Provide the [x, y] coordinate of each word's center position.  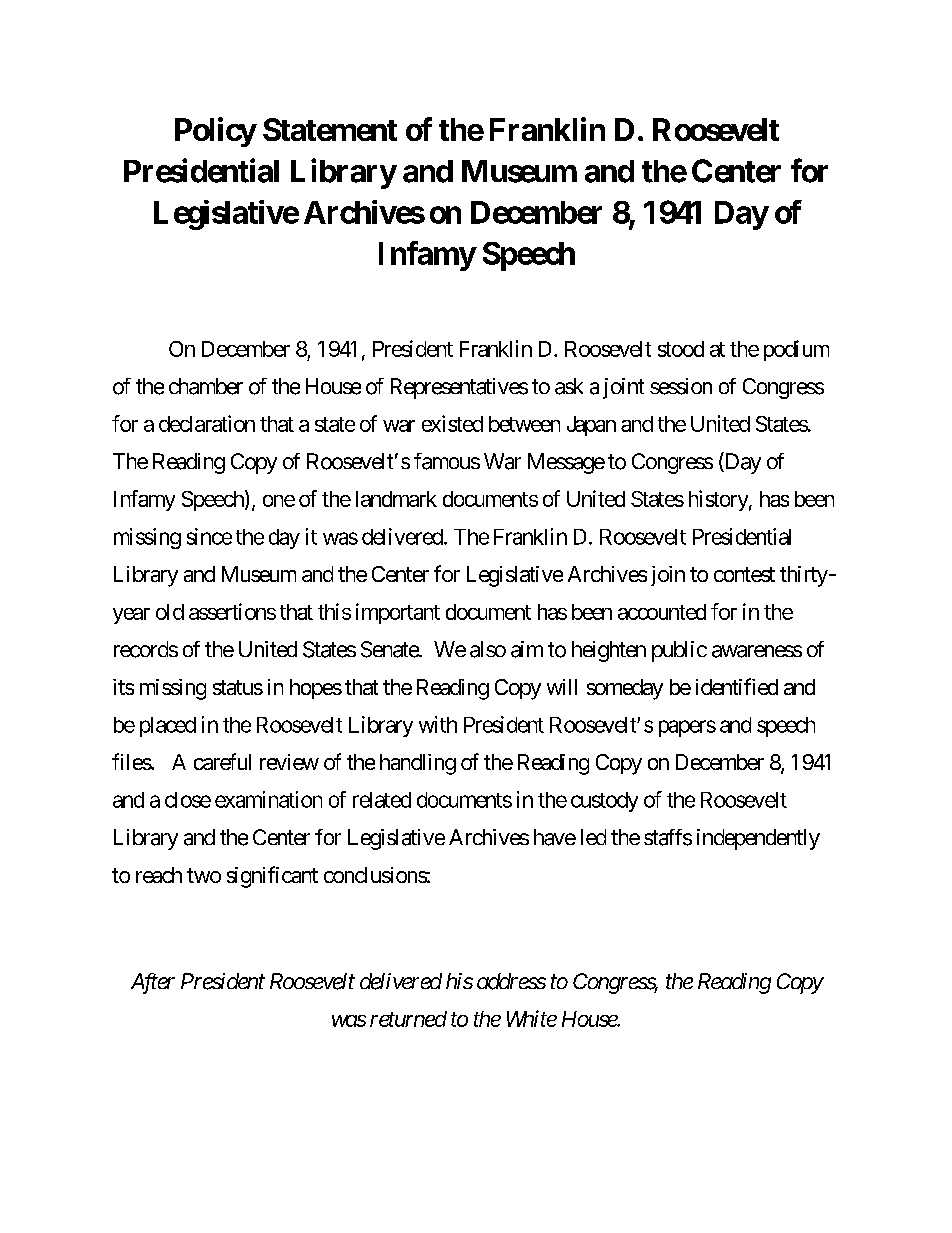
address [511, 981]
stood [681, 349]
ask [569, 386]
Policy [215, 132]
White [532, 1018]
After [153, 983]
